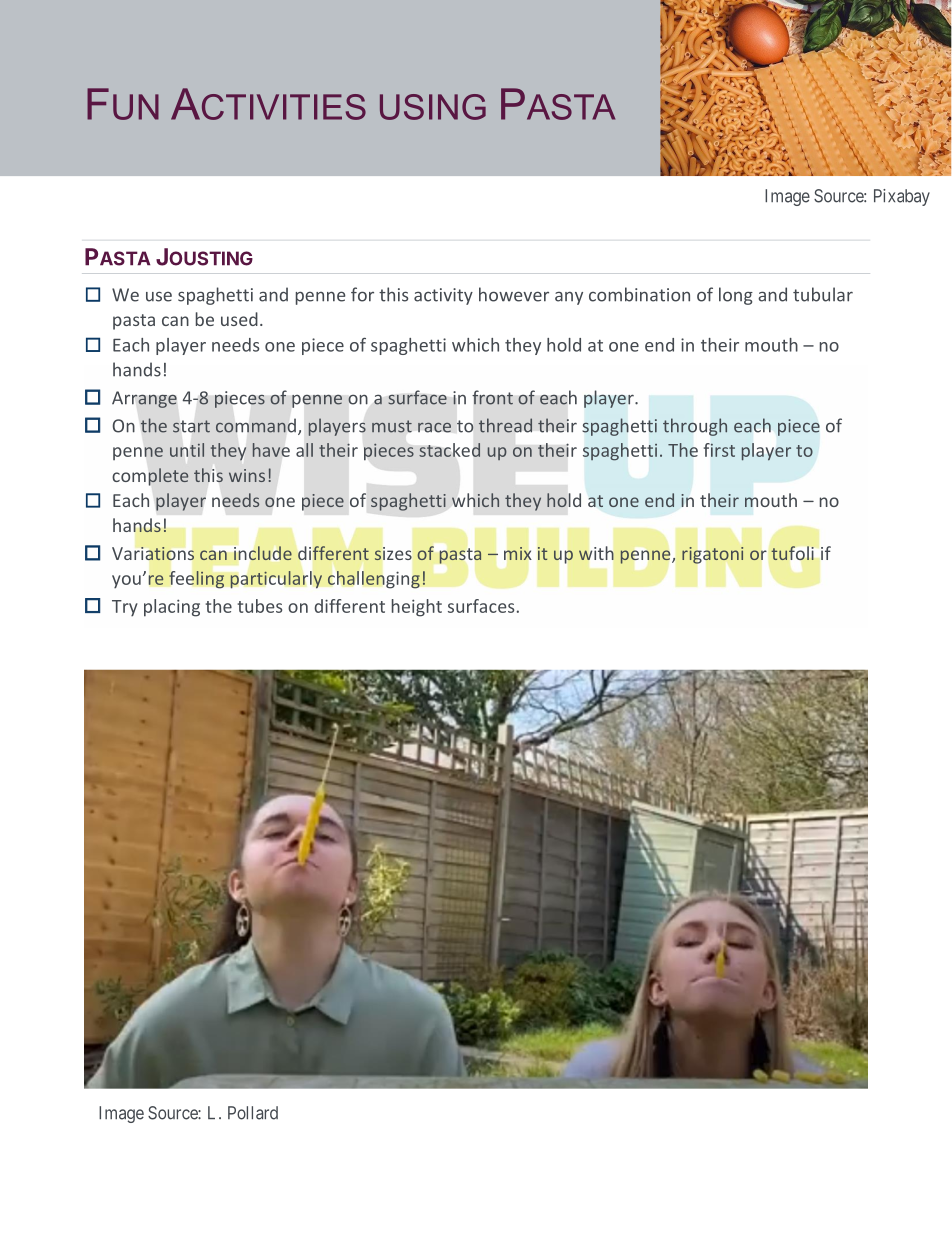 This screenshot has height=1233, width=952. I want to click on mix, so click(517, 553).
